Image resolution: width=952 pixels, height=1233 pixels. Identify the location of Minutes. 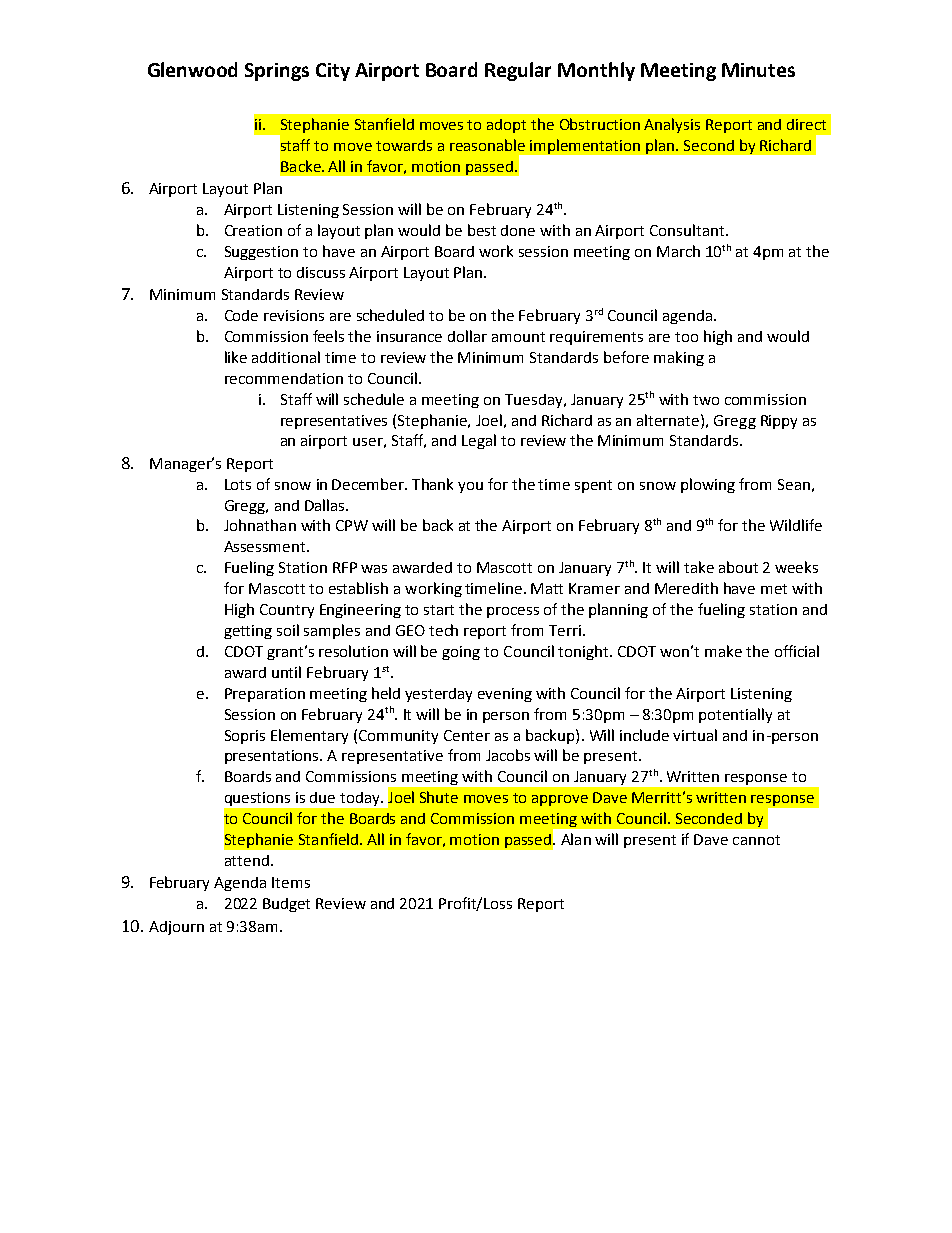
(758, 70).
